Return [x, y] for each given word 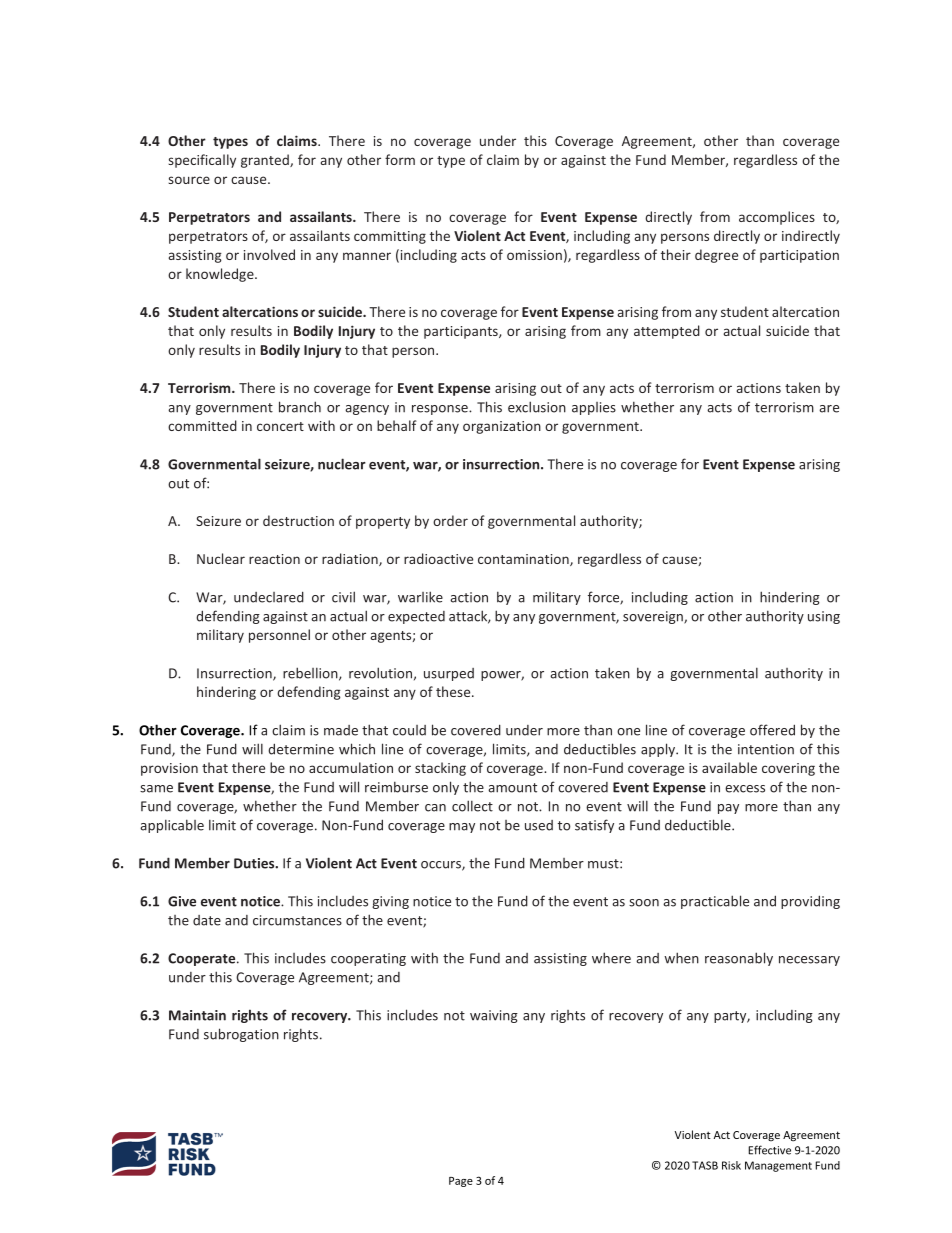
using [824, 617]
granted [266, 161]
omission [534, 255]
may [462, 828]
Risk [731, 1165]
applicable [172, 826]
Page [461, 1182]
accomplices [777, 218]
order [450, 520]
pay [728, 809]
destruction [298, 520]
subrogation [241, 1035]
